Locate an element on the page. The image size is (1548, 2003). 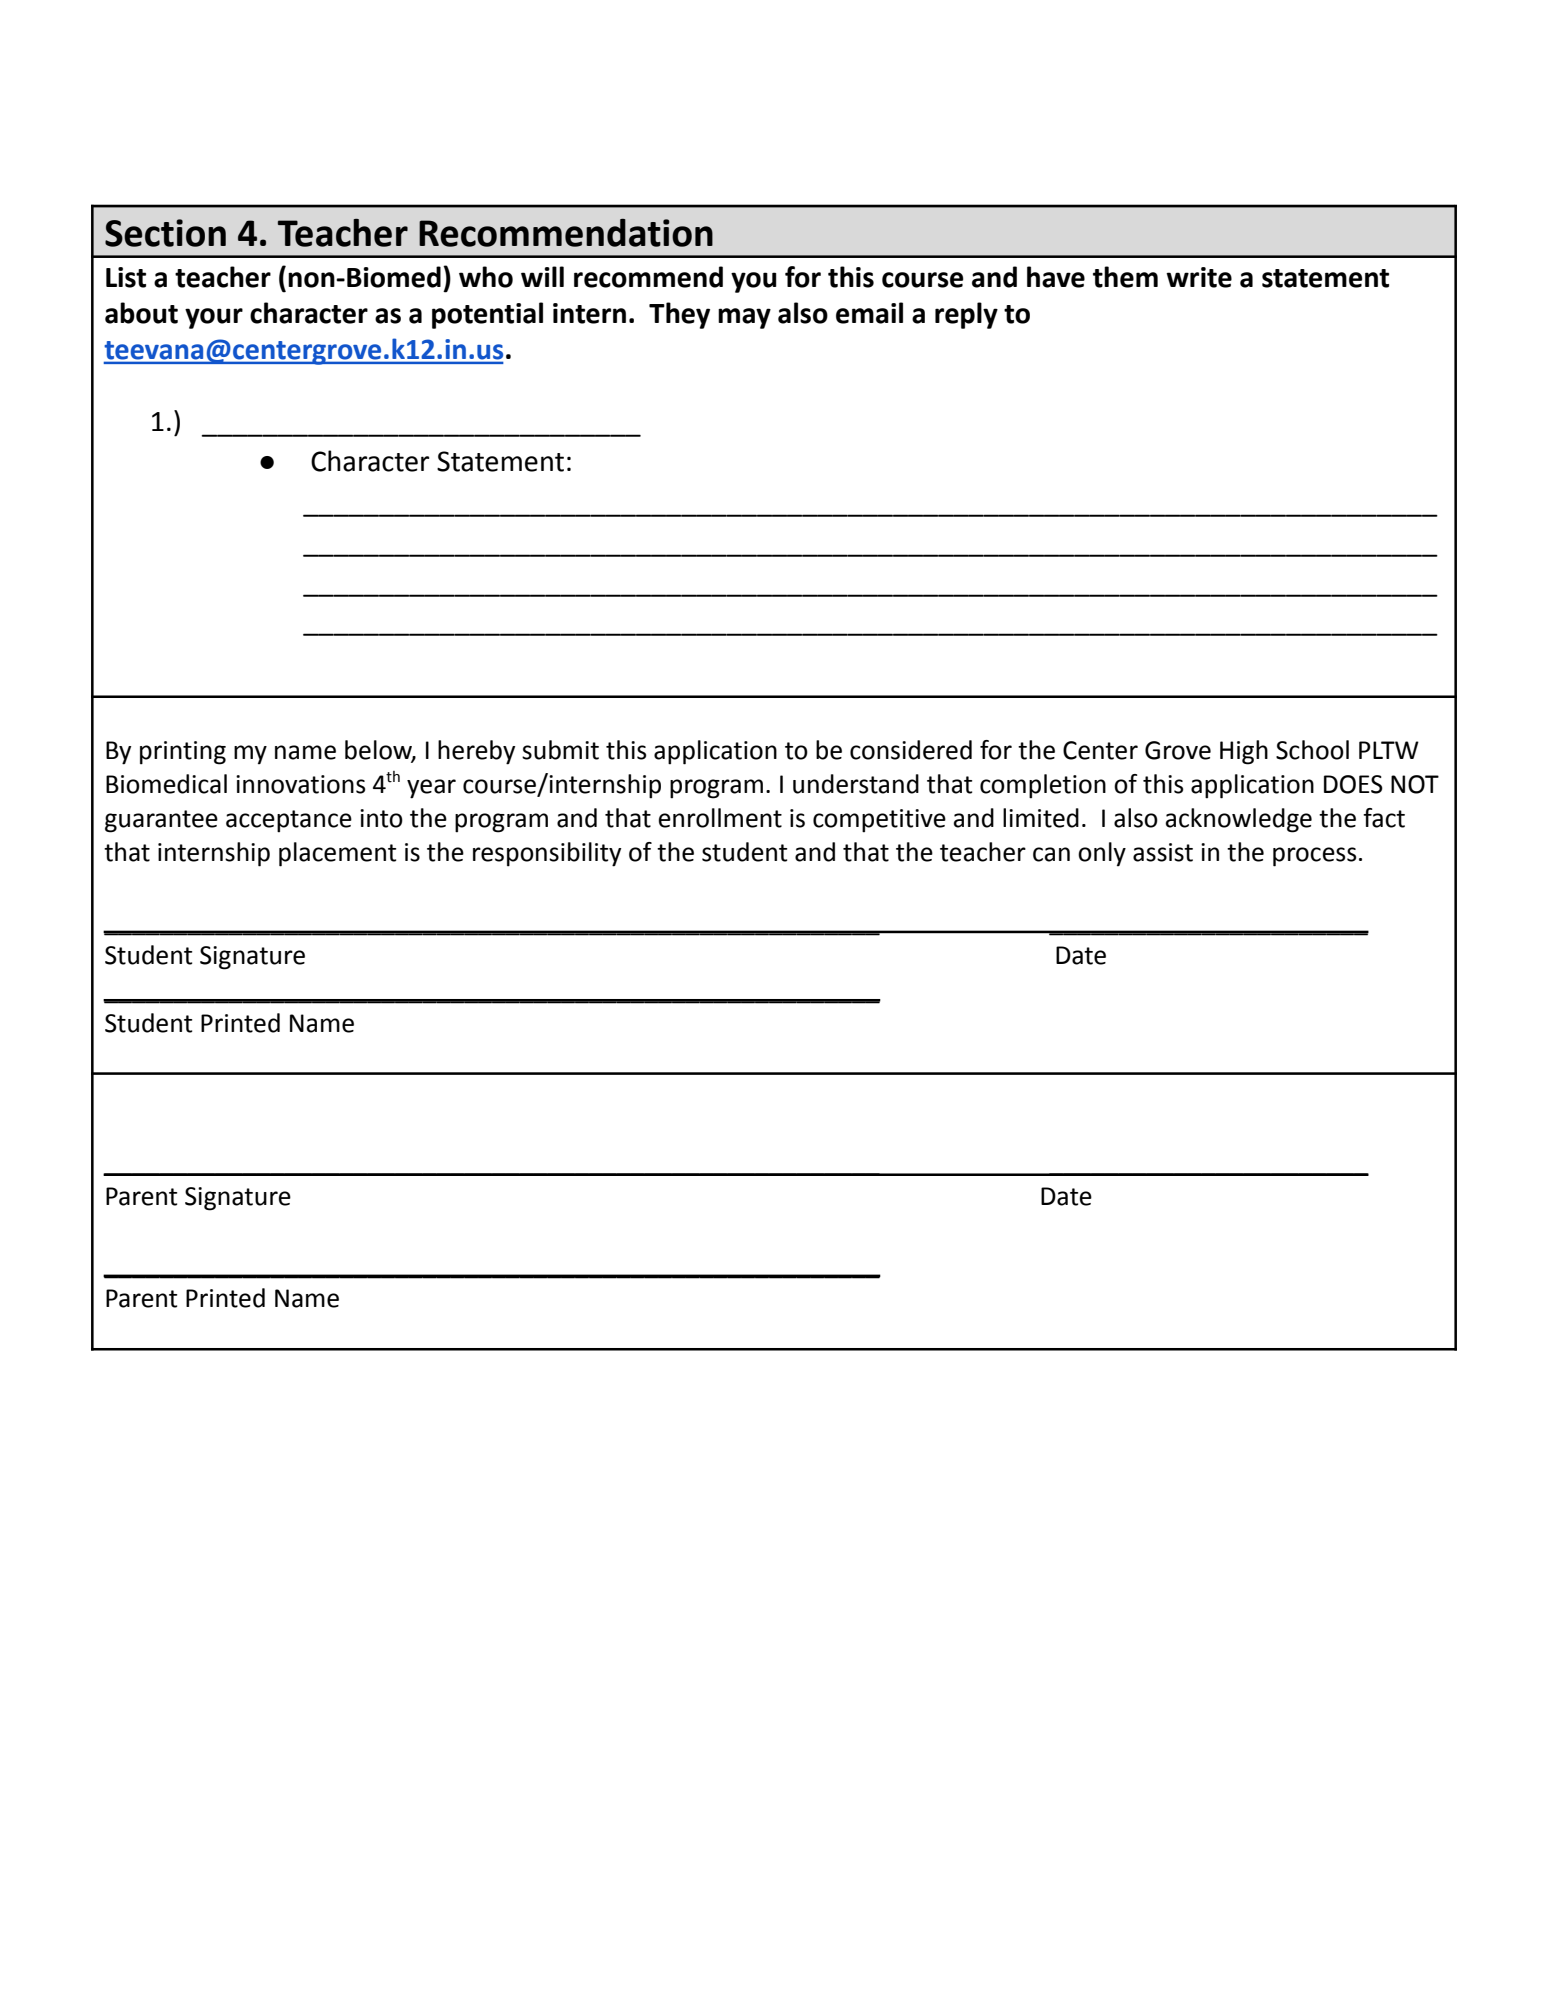
write is located at coordinates (1199, 277).
